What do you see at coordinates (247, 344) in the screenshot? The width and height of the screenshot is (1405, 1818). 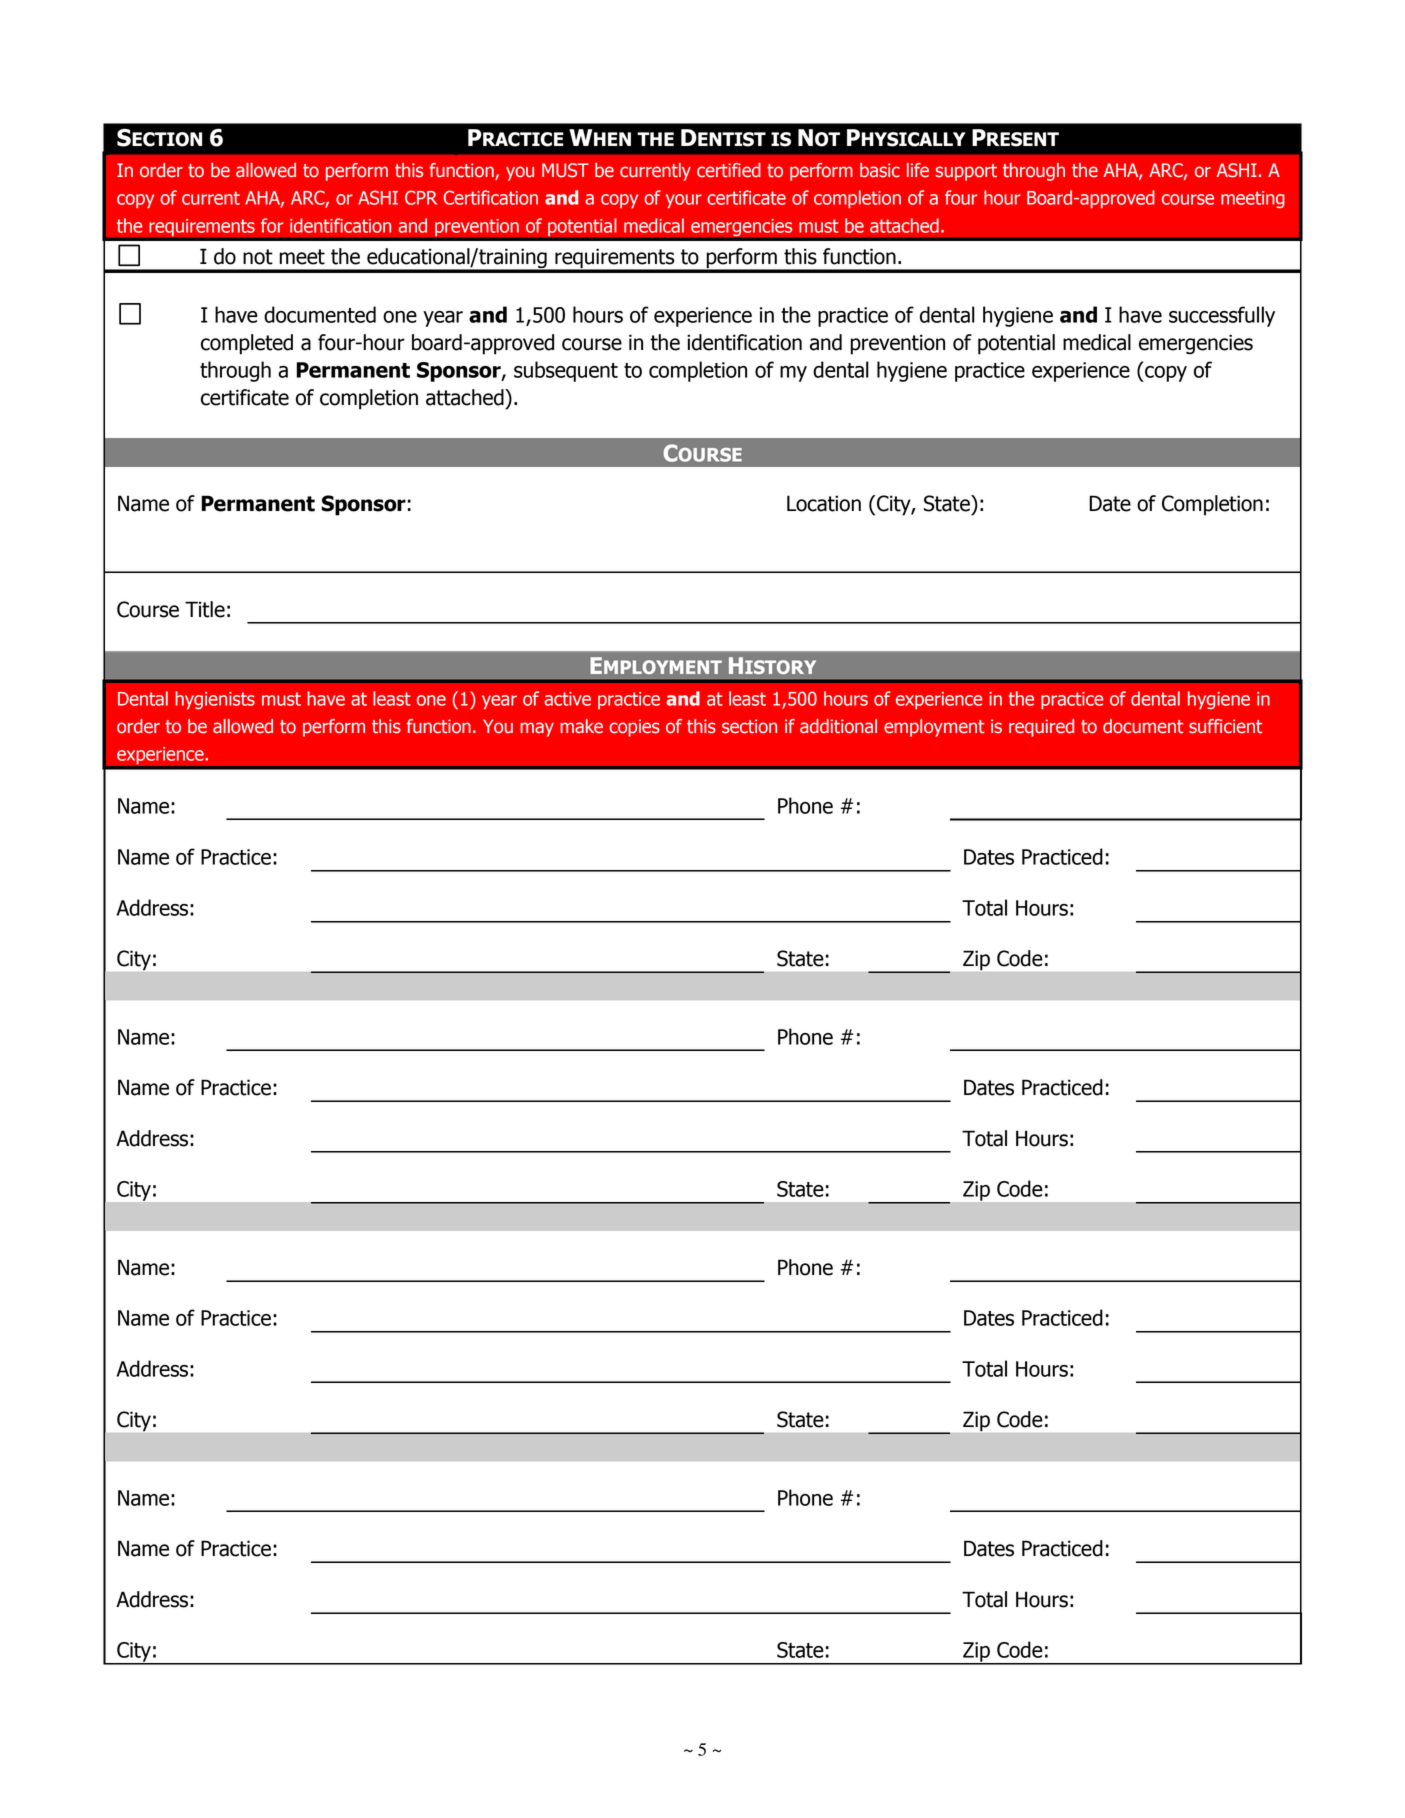 I see `completed` at bounding box center [247, 344].
